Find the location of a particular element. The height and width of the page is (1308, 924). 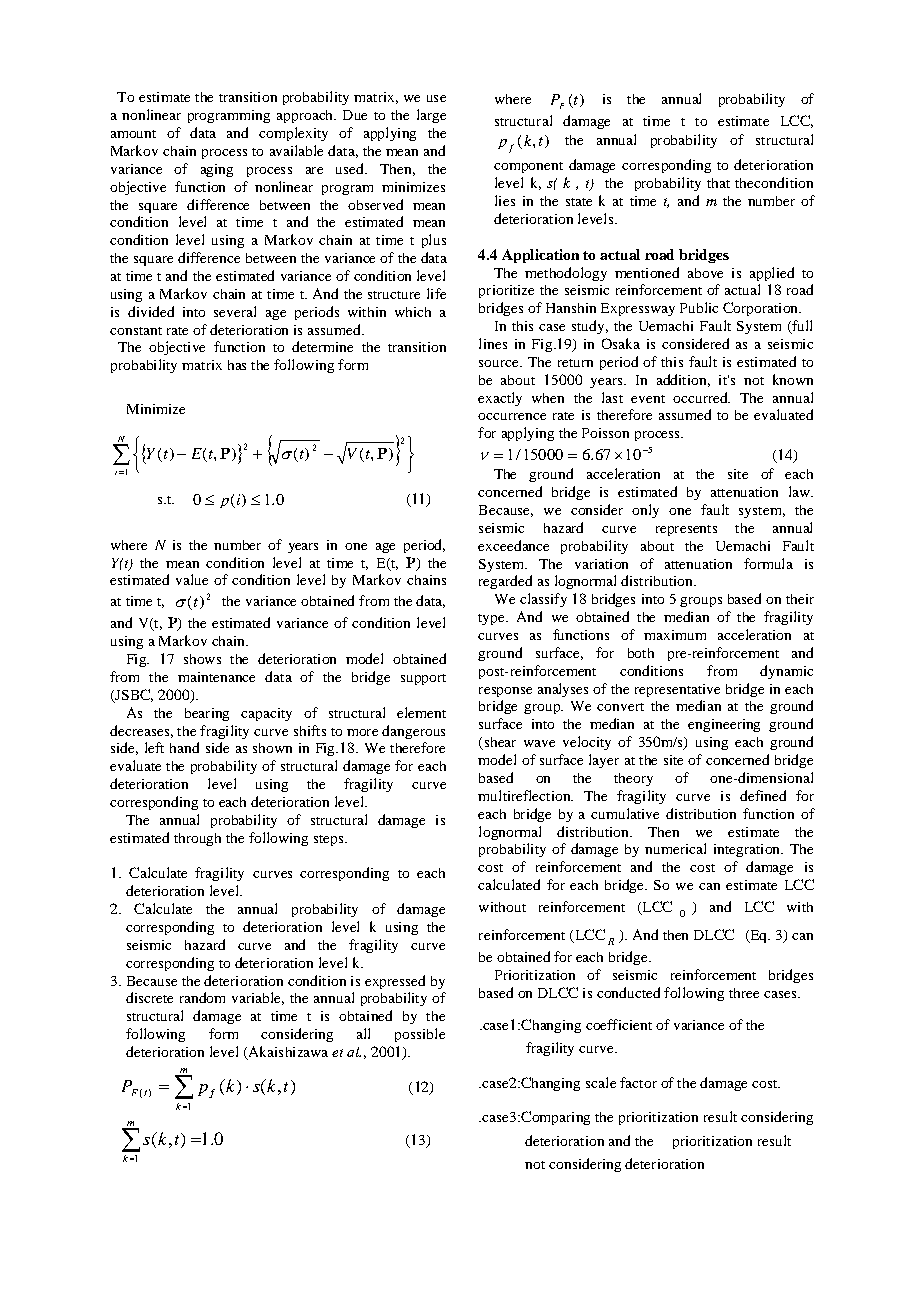

possible is located at coordinates (420, 1035).
